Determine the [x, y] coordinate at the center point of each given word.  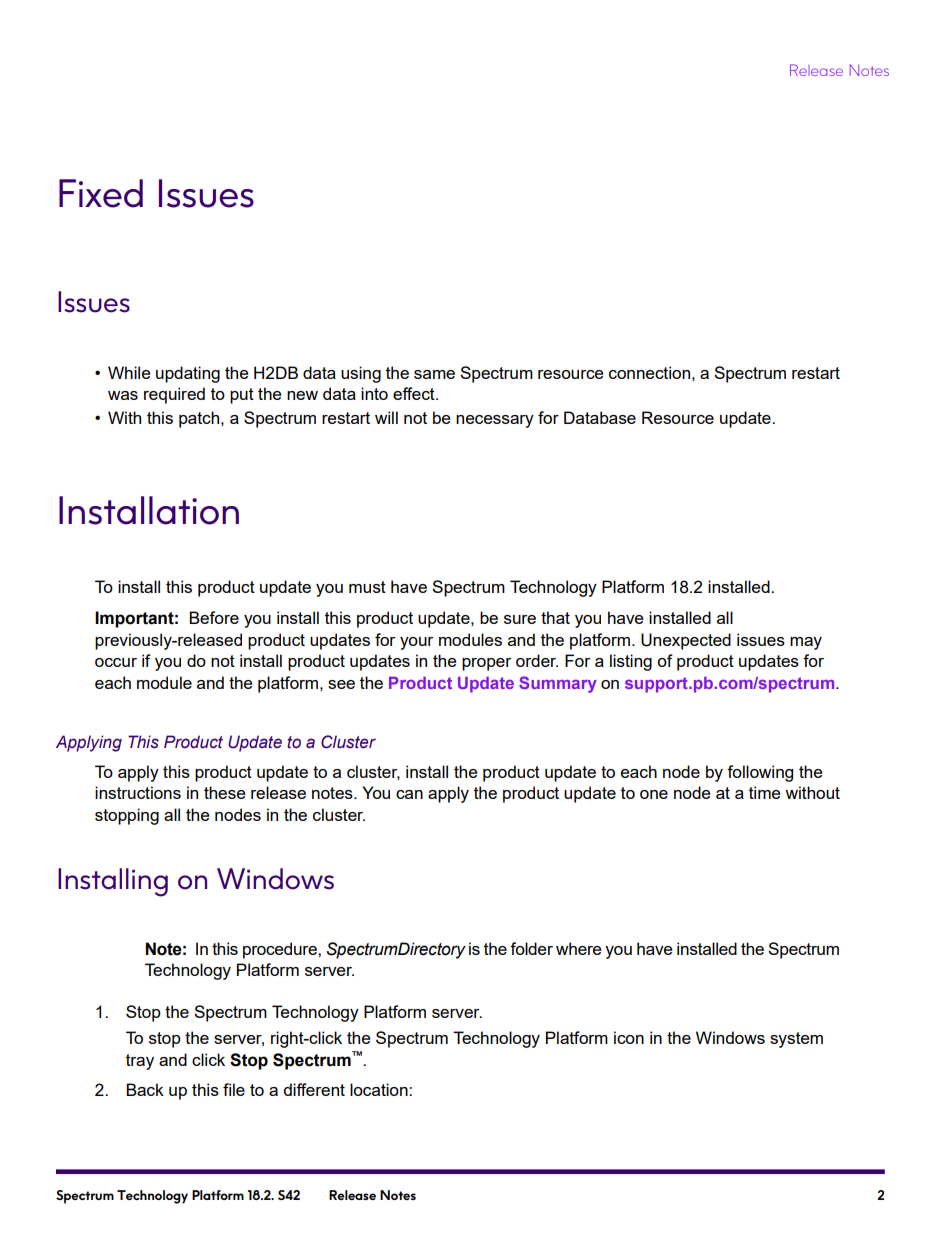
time [765, 792]
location [380, 1089]
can [409, 794]
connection [649, 372]
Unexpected [686, 641]
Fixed [101, 193]
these [225, 792]
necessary [495, 421]
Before [214, 617]
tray [140, 1062]
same [434, 374]
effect [415, 393]
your [416, 643]
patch [200, 419]
